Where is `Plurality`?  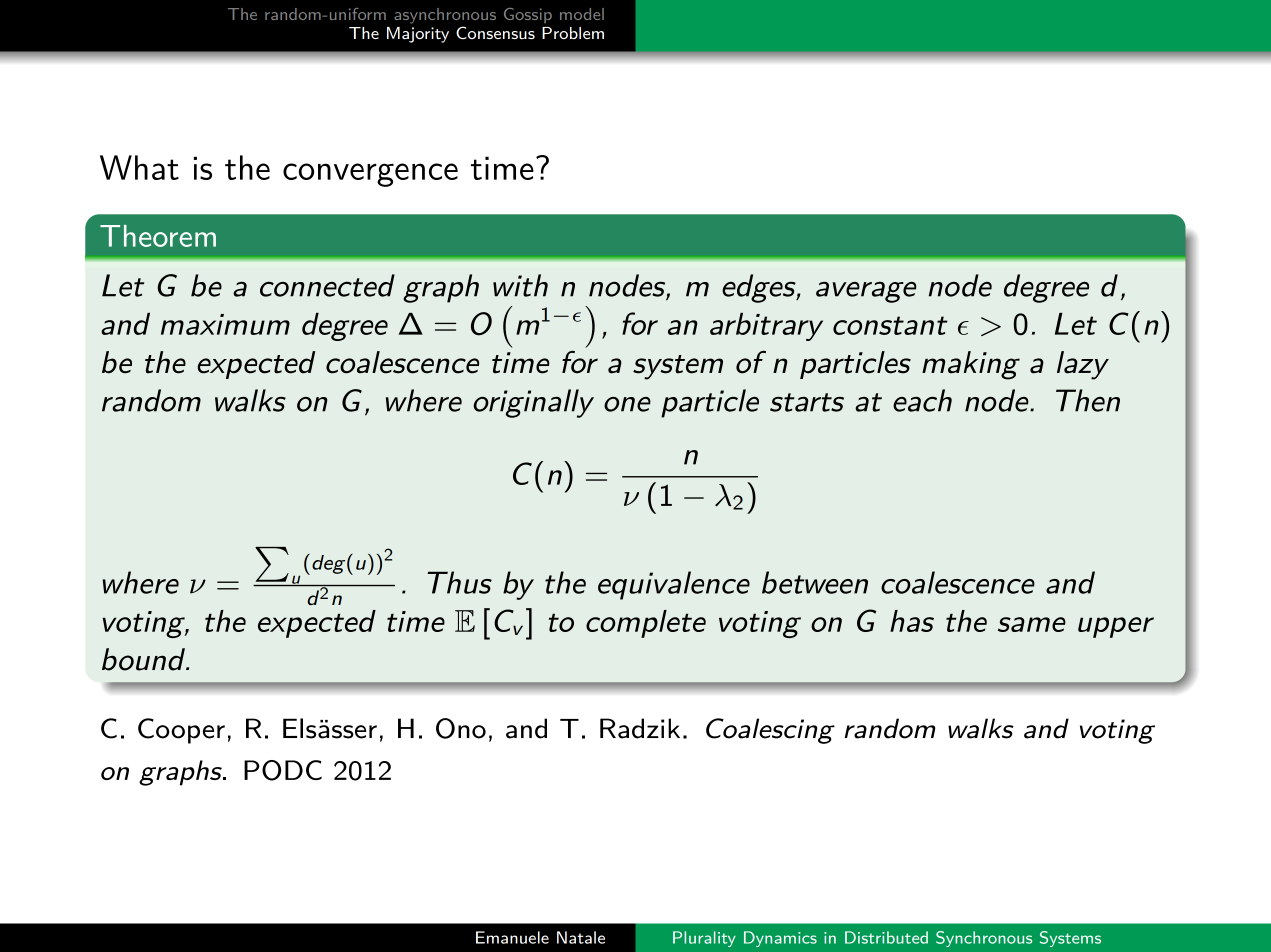 Plurality is located at coordinates (704, 939).
